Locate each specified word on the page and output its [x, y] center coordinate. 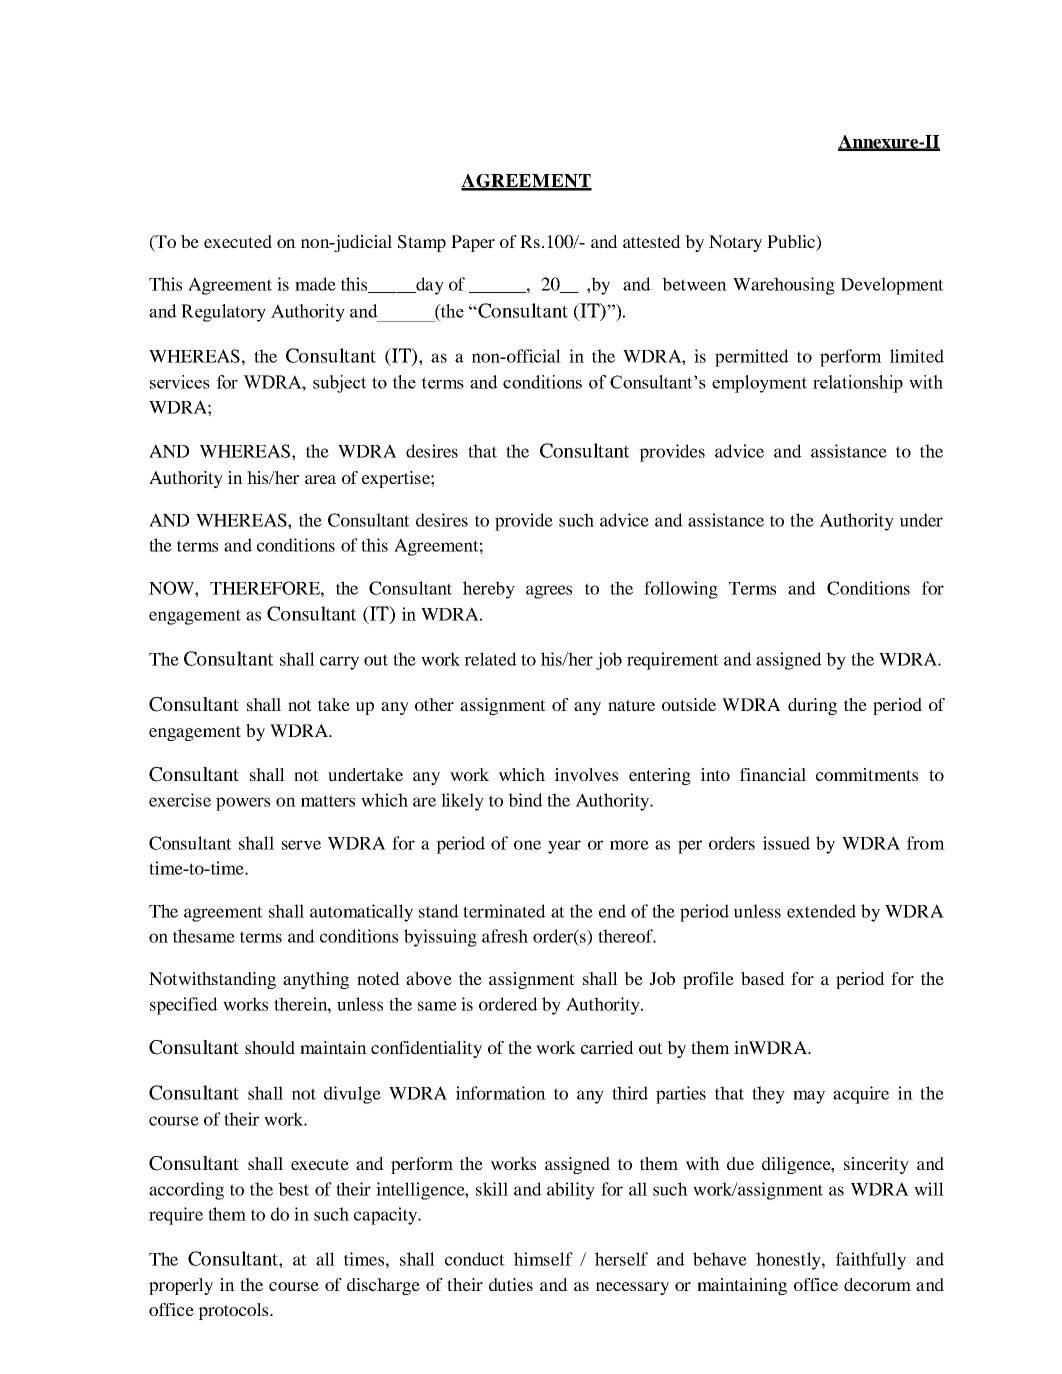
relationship [858, 384]
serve [301, 845]
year [564, 847]
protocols [234, 1311]
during [812, 706]
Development [892, 286]
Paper [473, 243]
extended [821, 911]
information [501, 1093]
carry [339, 663]
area [320, 479]
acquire [861, 1095]
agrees [549, 592]
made [315, 284]
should [270, 1047]
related [490, 659]
